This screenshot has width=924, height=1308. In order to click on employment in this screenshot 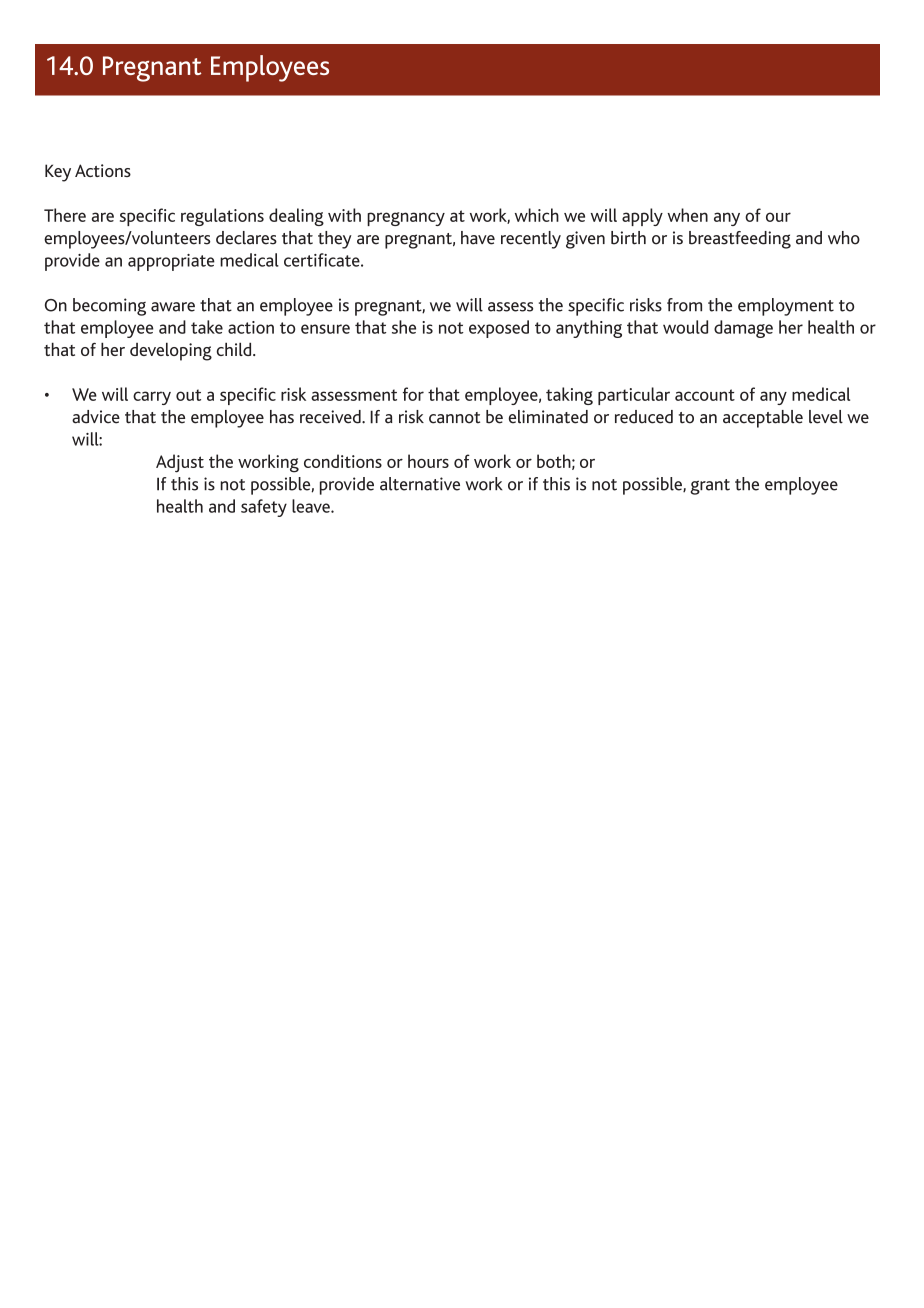, I will do `click(786, 307)`.
